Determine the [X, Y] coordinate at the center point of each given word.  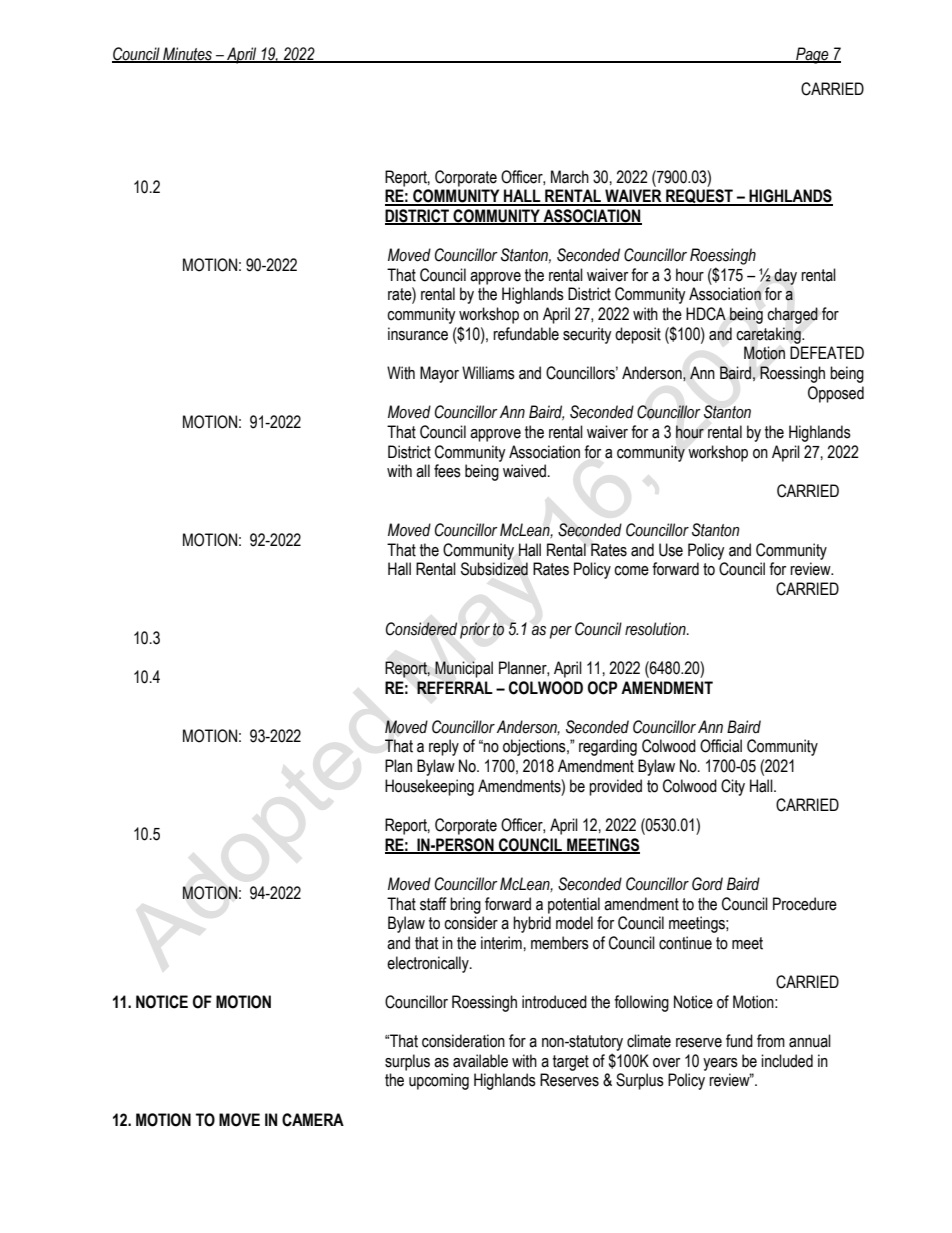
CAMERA [313, 1120]
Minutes [187, 54]
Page [812, 55]
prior [475, 630]
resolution [656, 629]
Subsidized [494, 569]
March [570, 177]
